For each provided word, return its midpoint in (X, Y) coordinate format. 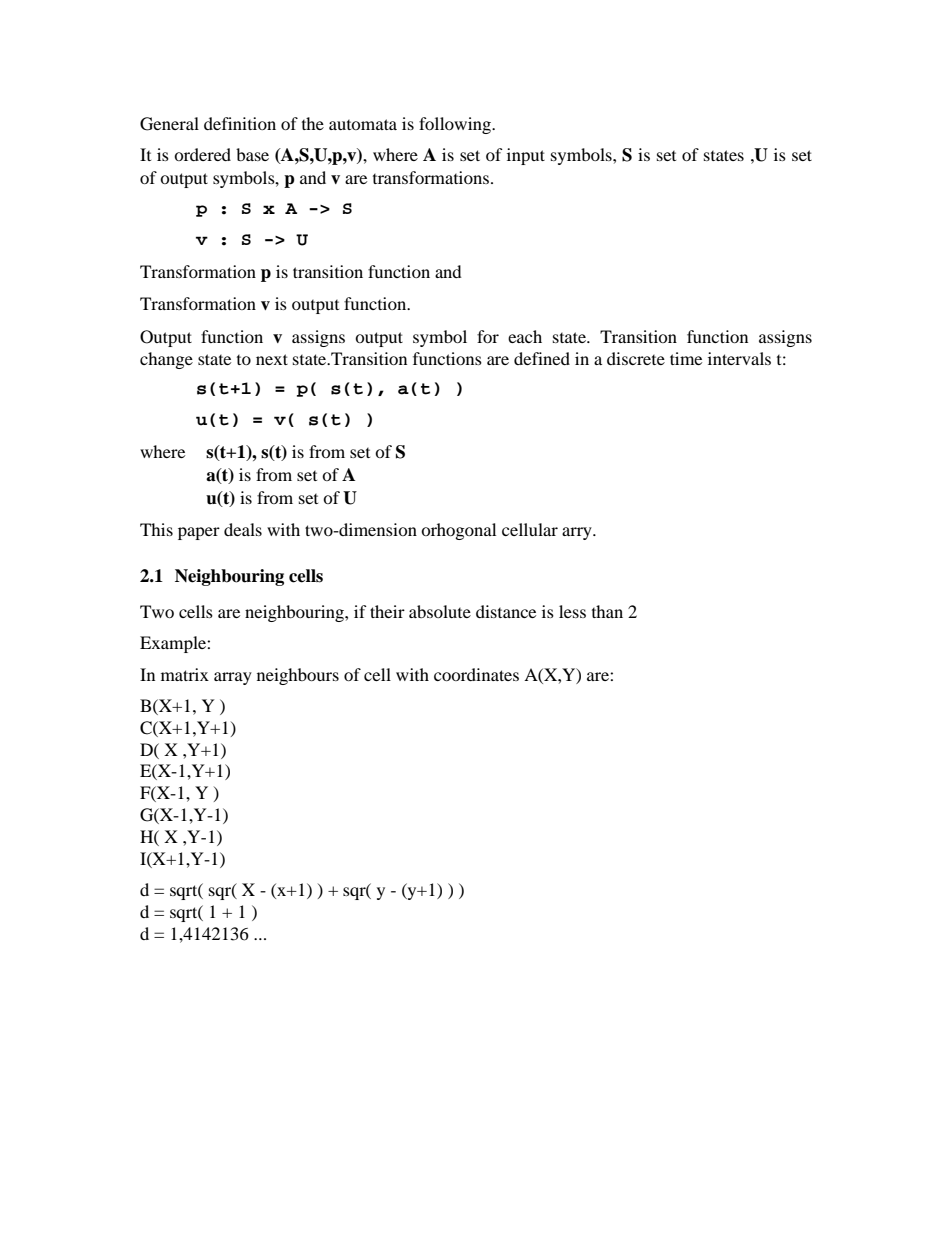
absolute (440, 611)
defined (542, 358)
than (607, 611)
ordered (202, 154)
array (233, 678)
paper (199, 533)
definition (240, 123)
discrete (636, 358)
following (456, 125)
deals (243, 529)
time (686, 358)
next (272, 359)
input (526, 156)
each (525, 336)
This (156, 529)
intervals (739, 358)
